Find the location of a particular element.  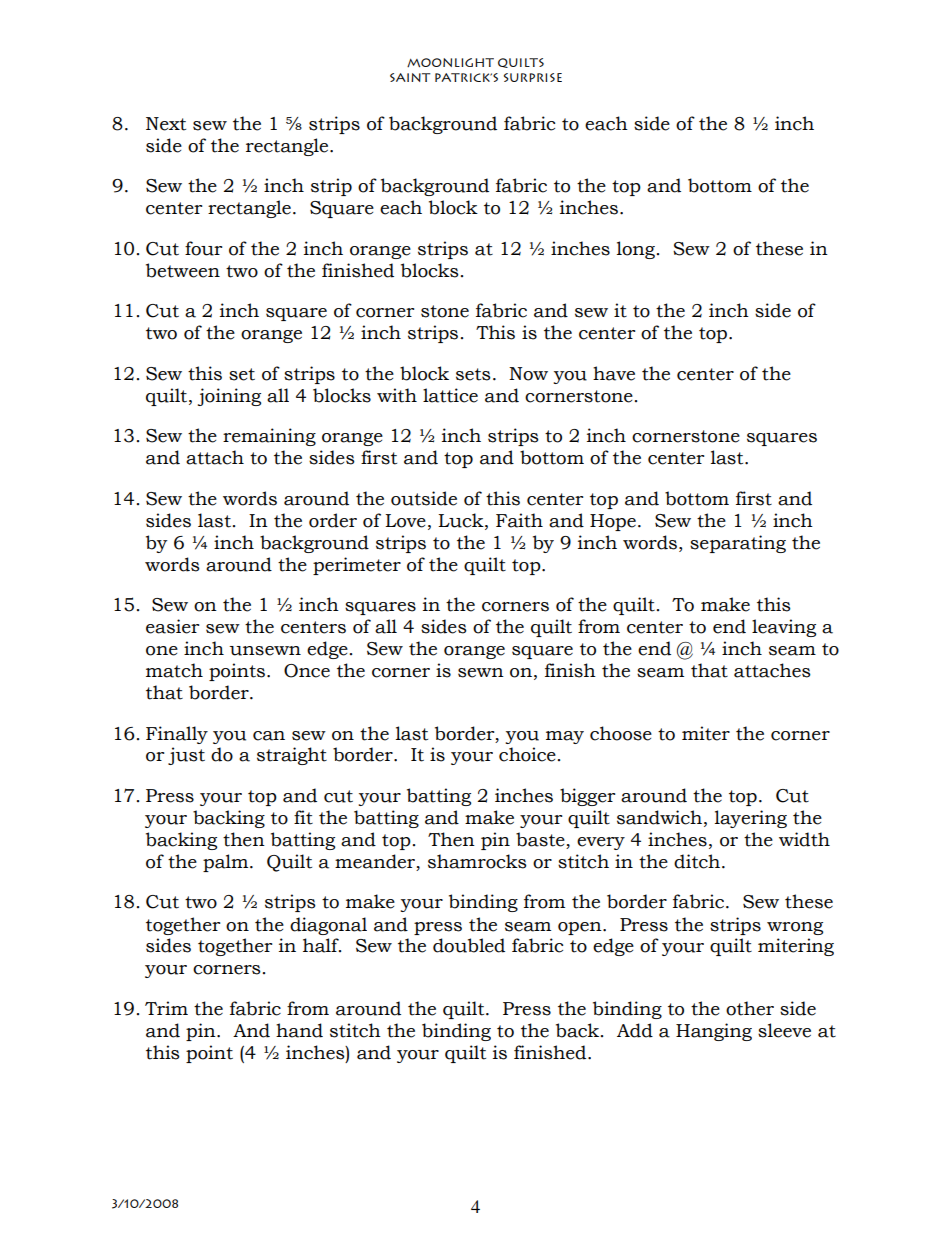

layering is located at coordinates (751, 819).
